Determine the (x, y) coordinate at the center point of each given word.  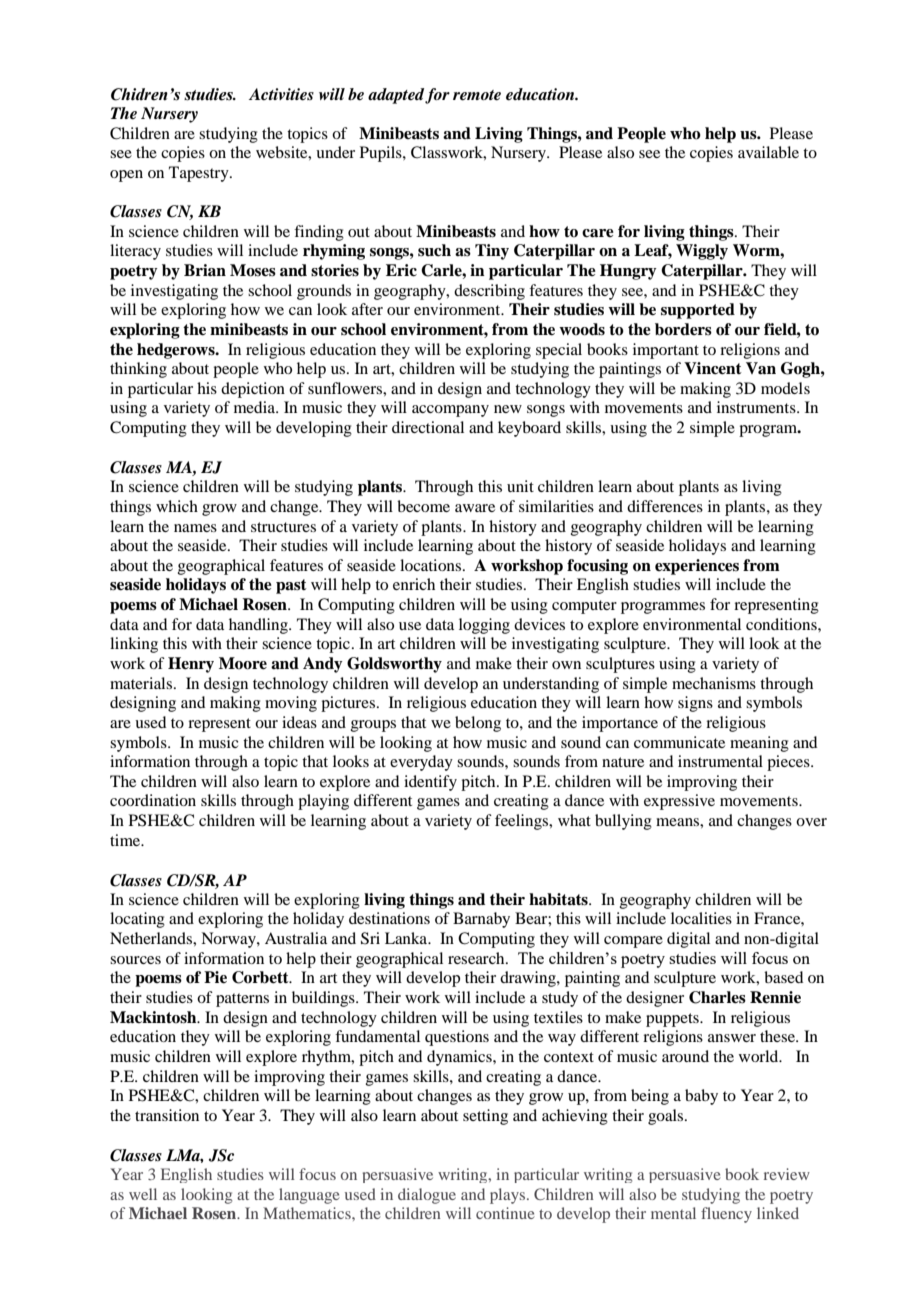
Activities (281, 94)
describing (489, 292)
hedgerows (177, 351)
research (477, 958)
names (195, 528)
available (768, 152)
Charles (717, 997)
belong (478, 724)
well (143, 1194)
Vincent (713, 368)
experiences (697, 567)
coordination (153, 800)
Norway (229, 940)
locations (432, 565)
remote (477, 95)
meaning (759, 744)
